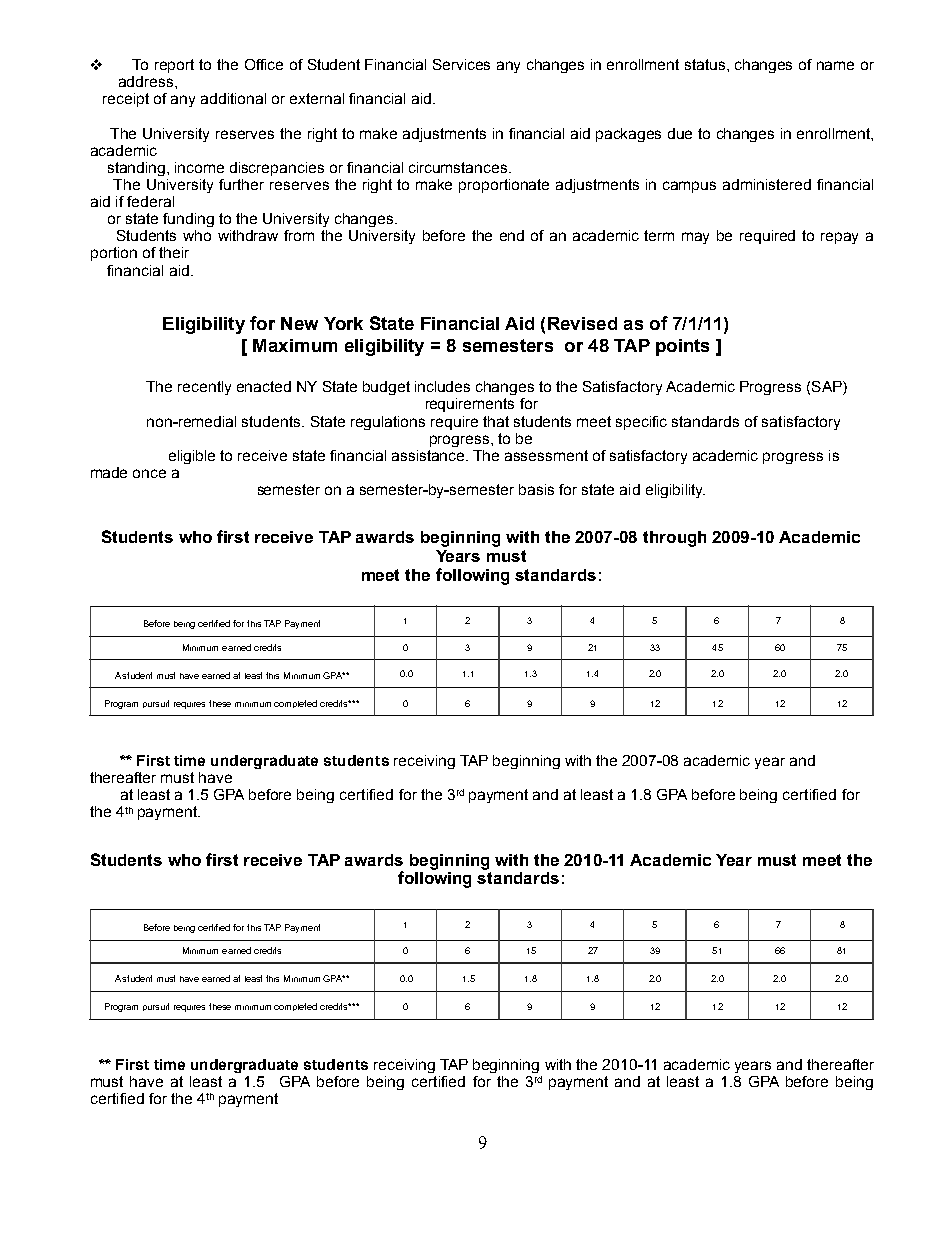 This screenshot has height=1233, width=952. Describe the element at coordinates (461, 64) in the screenshot. I see `Services` at that location.
